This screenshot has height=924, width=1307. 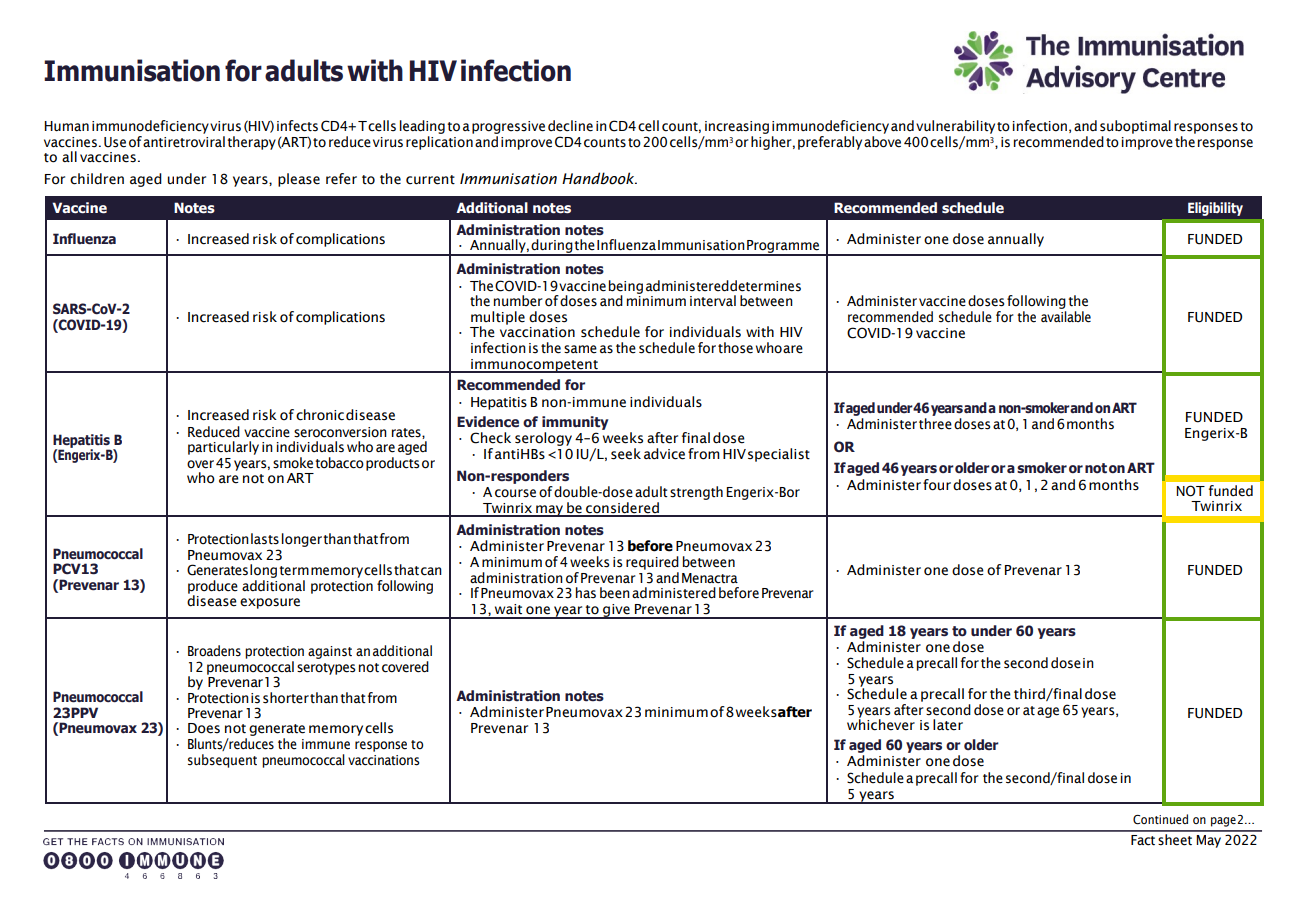 I want to click on seek, so click(x=626, y=454).
